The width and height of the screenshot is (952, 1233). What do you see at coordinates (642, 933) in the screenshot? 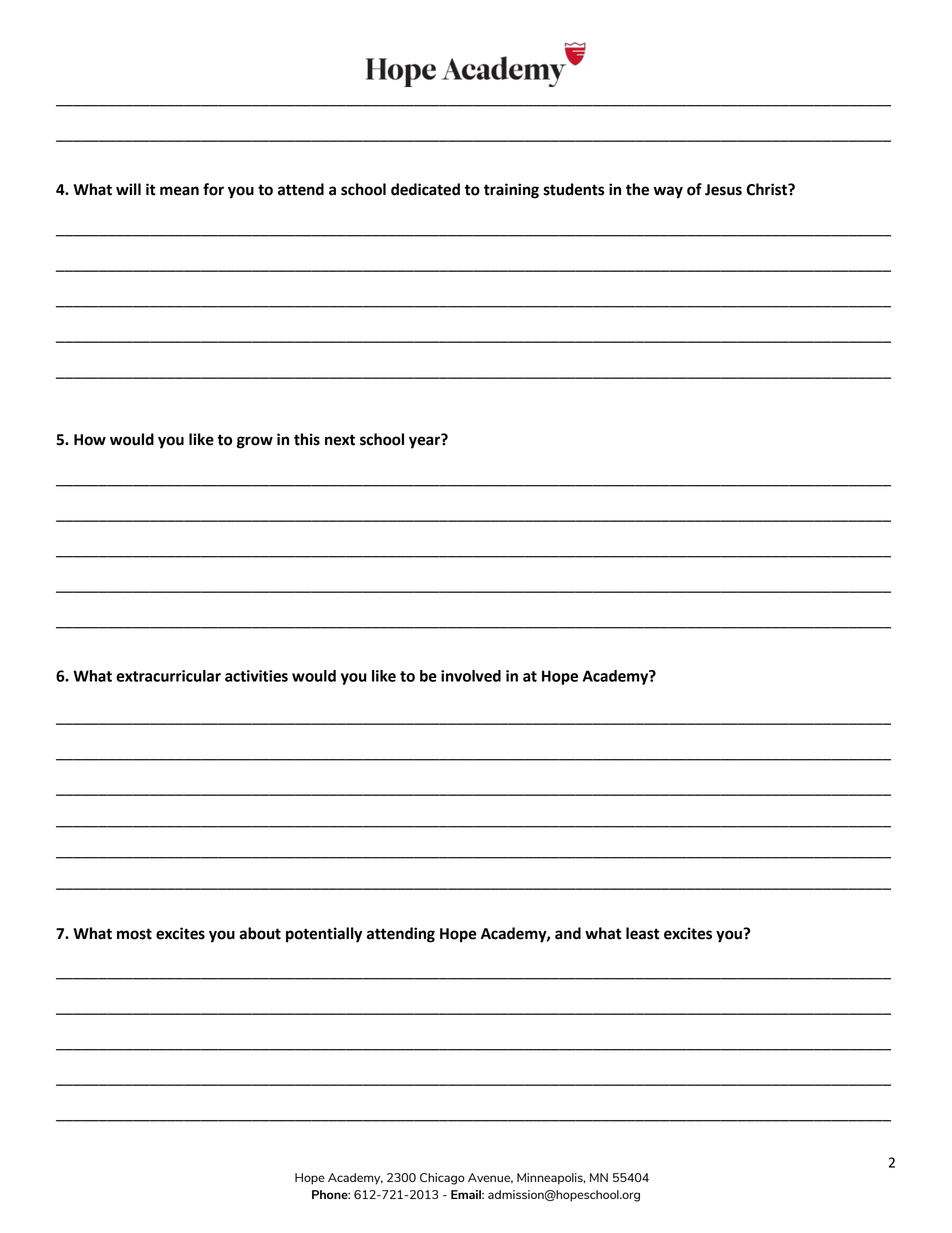
I see `least` at bounding box center [642, 933].
